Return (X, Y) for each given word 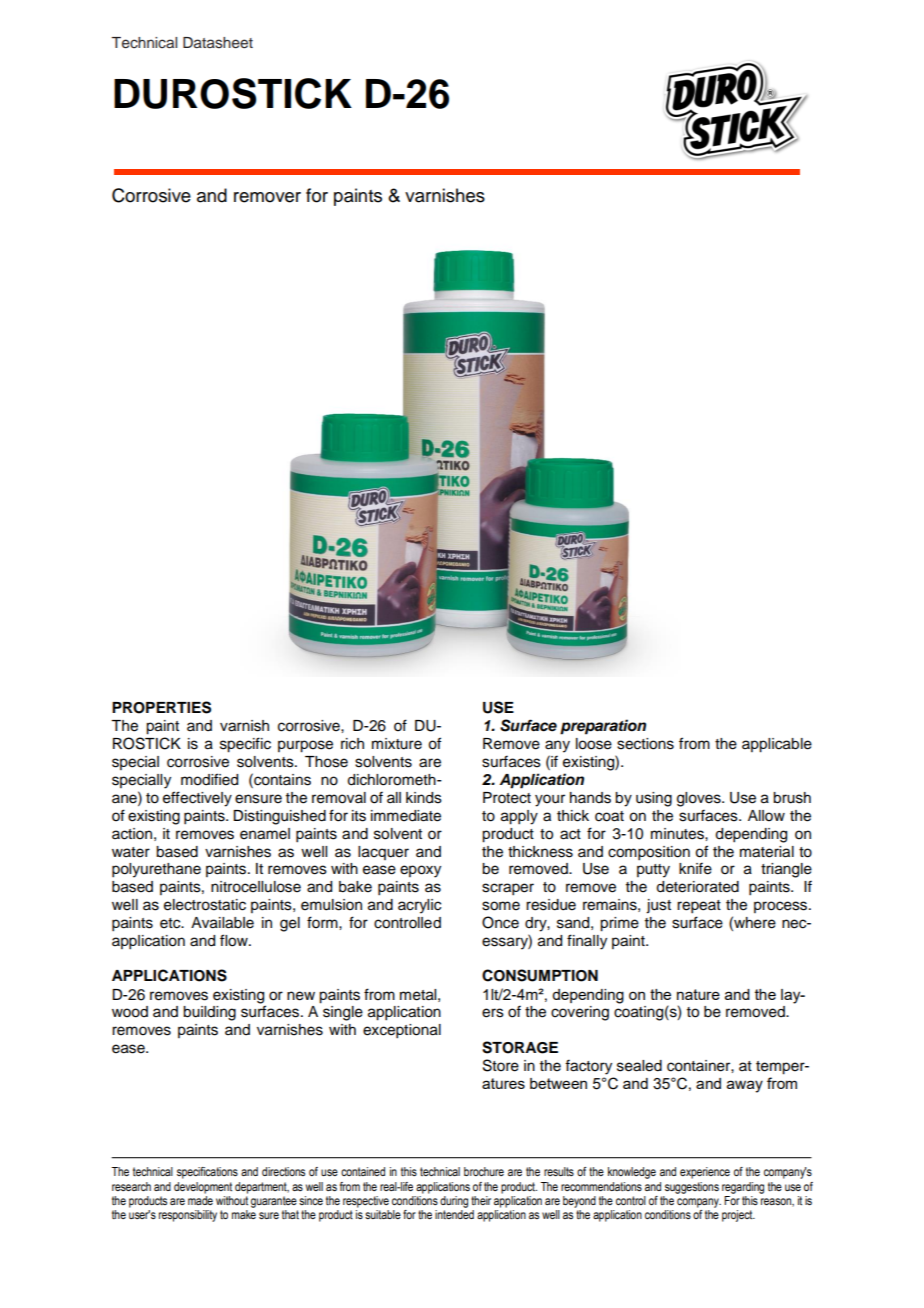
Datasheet (218, 43)
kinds (424, 798)
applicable (777, 745)
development (203, 1188)
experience (705, 1173)
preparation (603, 727)
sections (645, 744)
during (454, 1202)
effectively (197, 799)
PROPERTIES (161, 707)
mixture (397, 744)
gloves (700, 799)
